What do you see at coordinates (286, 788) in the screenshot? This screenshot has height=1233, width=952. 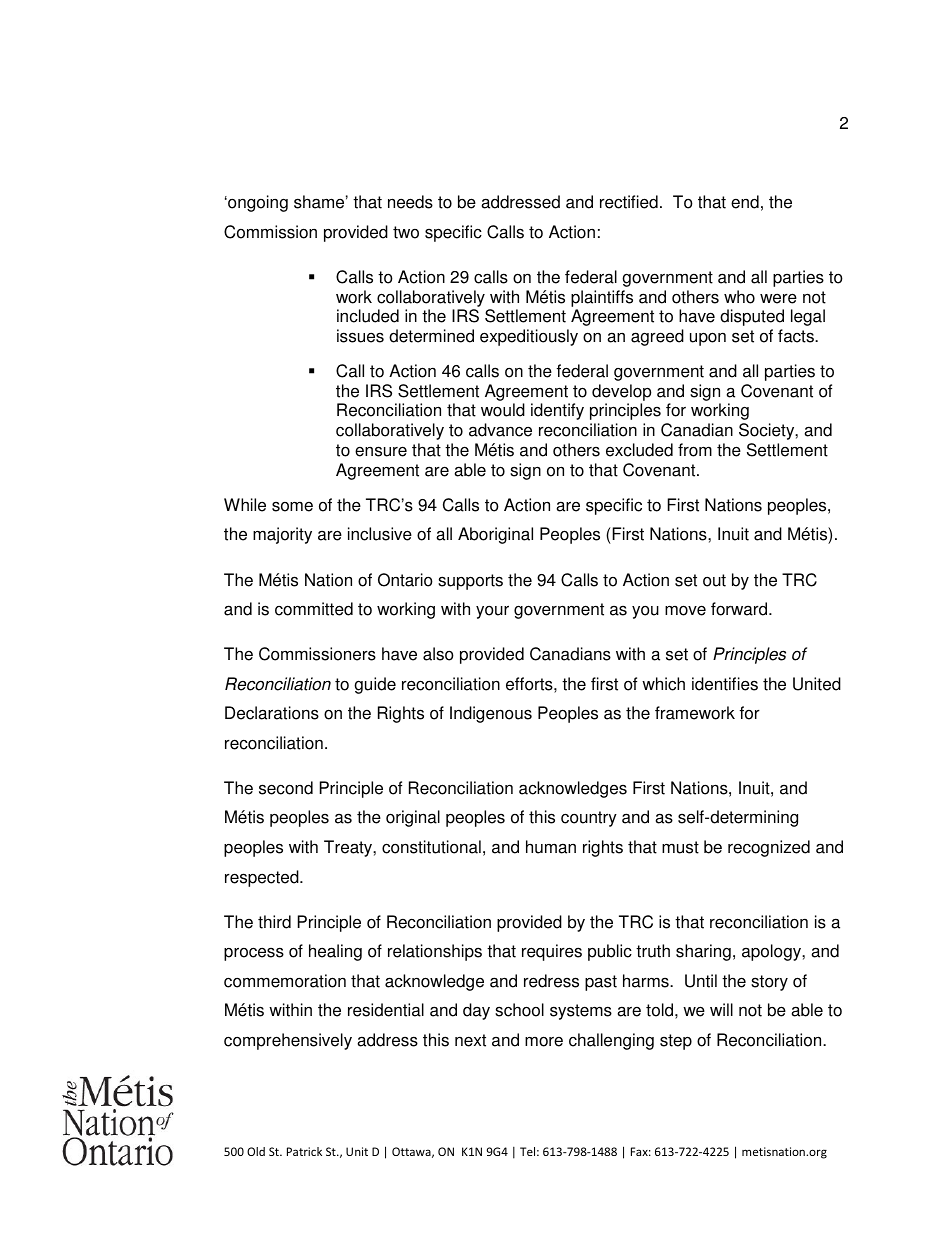 I see `second` at bounding box center [286, 788].
